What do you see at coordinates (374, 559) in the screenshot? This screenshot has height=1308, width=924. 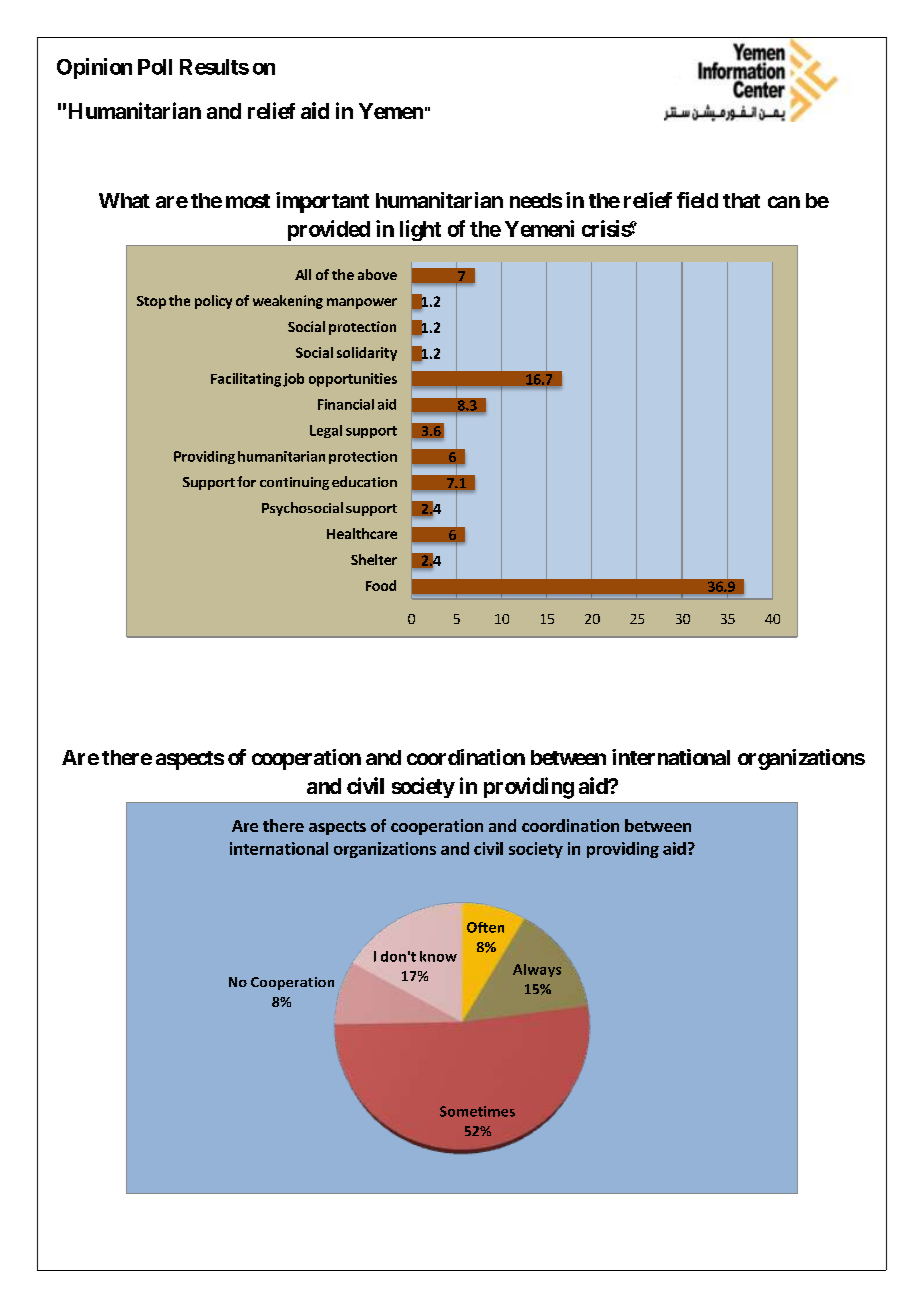 I see `Shelter` at bounding box center [374, 559].
